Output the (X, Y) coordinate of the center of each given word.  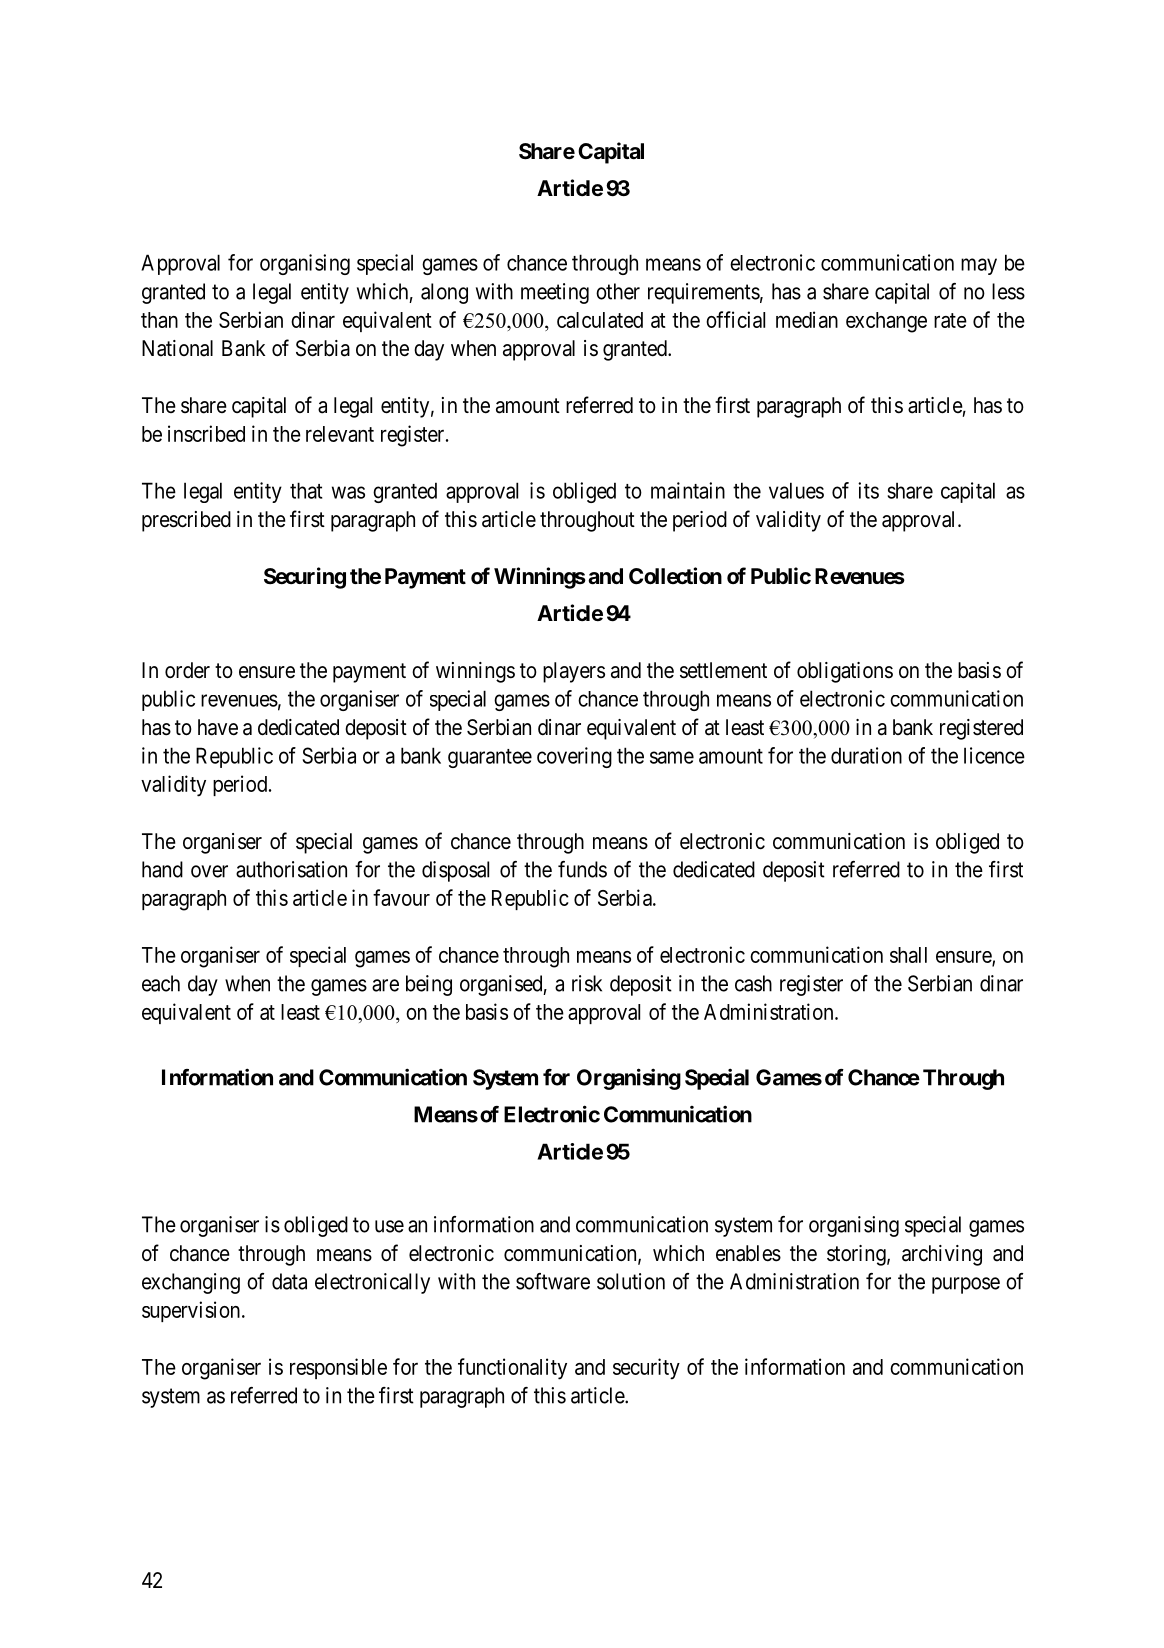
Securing (305, 578)
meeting (555, 293)
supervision (192, 1311)
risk (587, 983)
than (159, 320)
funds (582, 869)
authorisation (291, 869)
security (646, 1369)
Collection (675, 576)
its (868, 490)
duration (866, 755)
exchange (886, 322)
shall (908, 955)
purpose (966, 1285)
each (161, 983)
